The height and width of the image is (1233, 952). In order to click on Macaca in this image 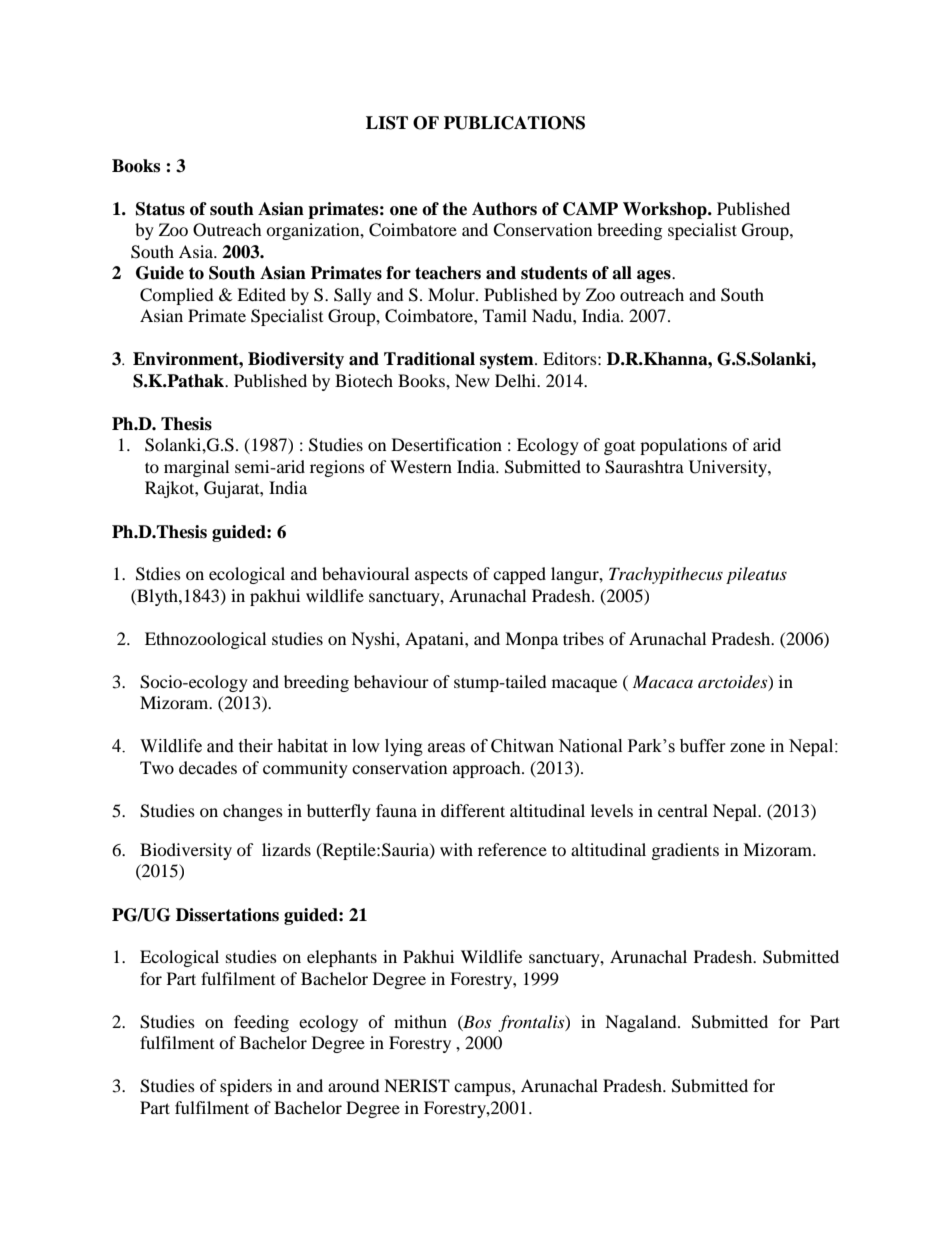, I will do `click(663, 681)`.
